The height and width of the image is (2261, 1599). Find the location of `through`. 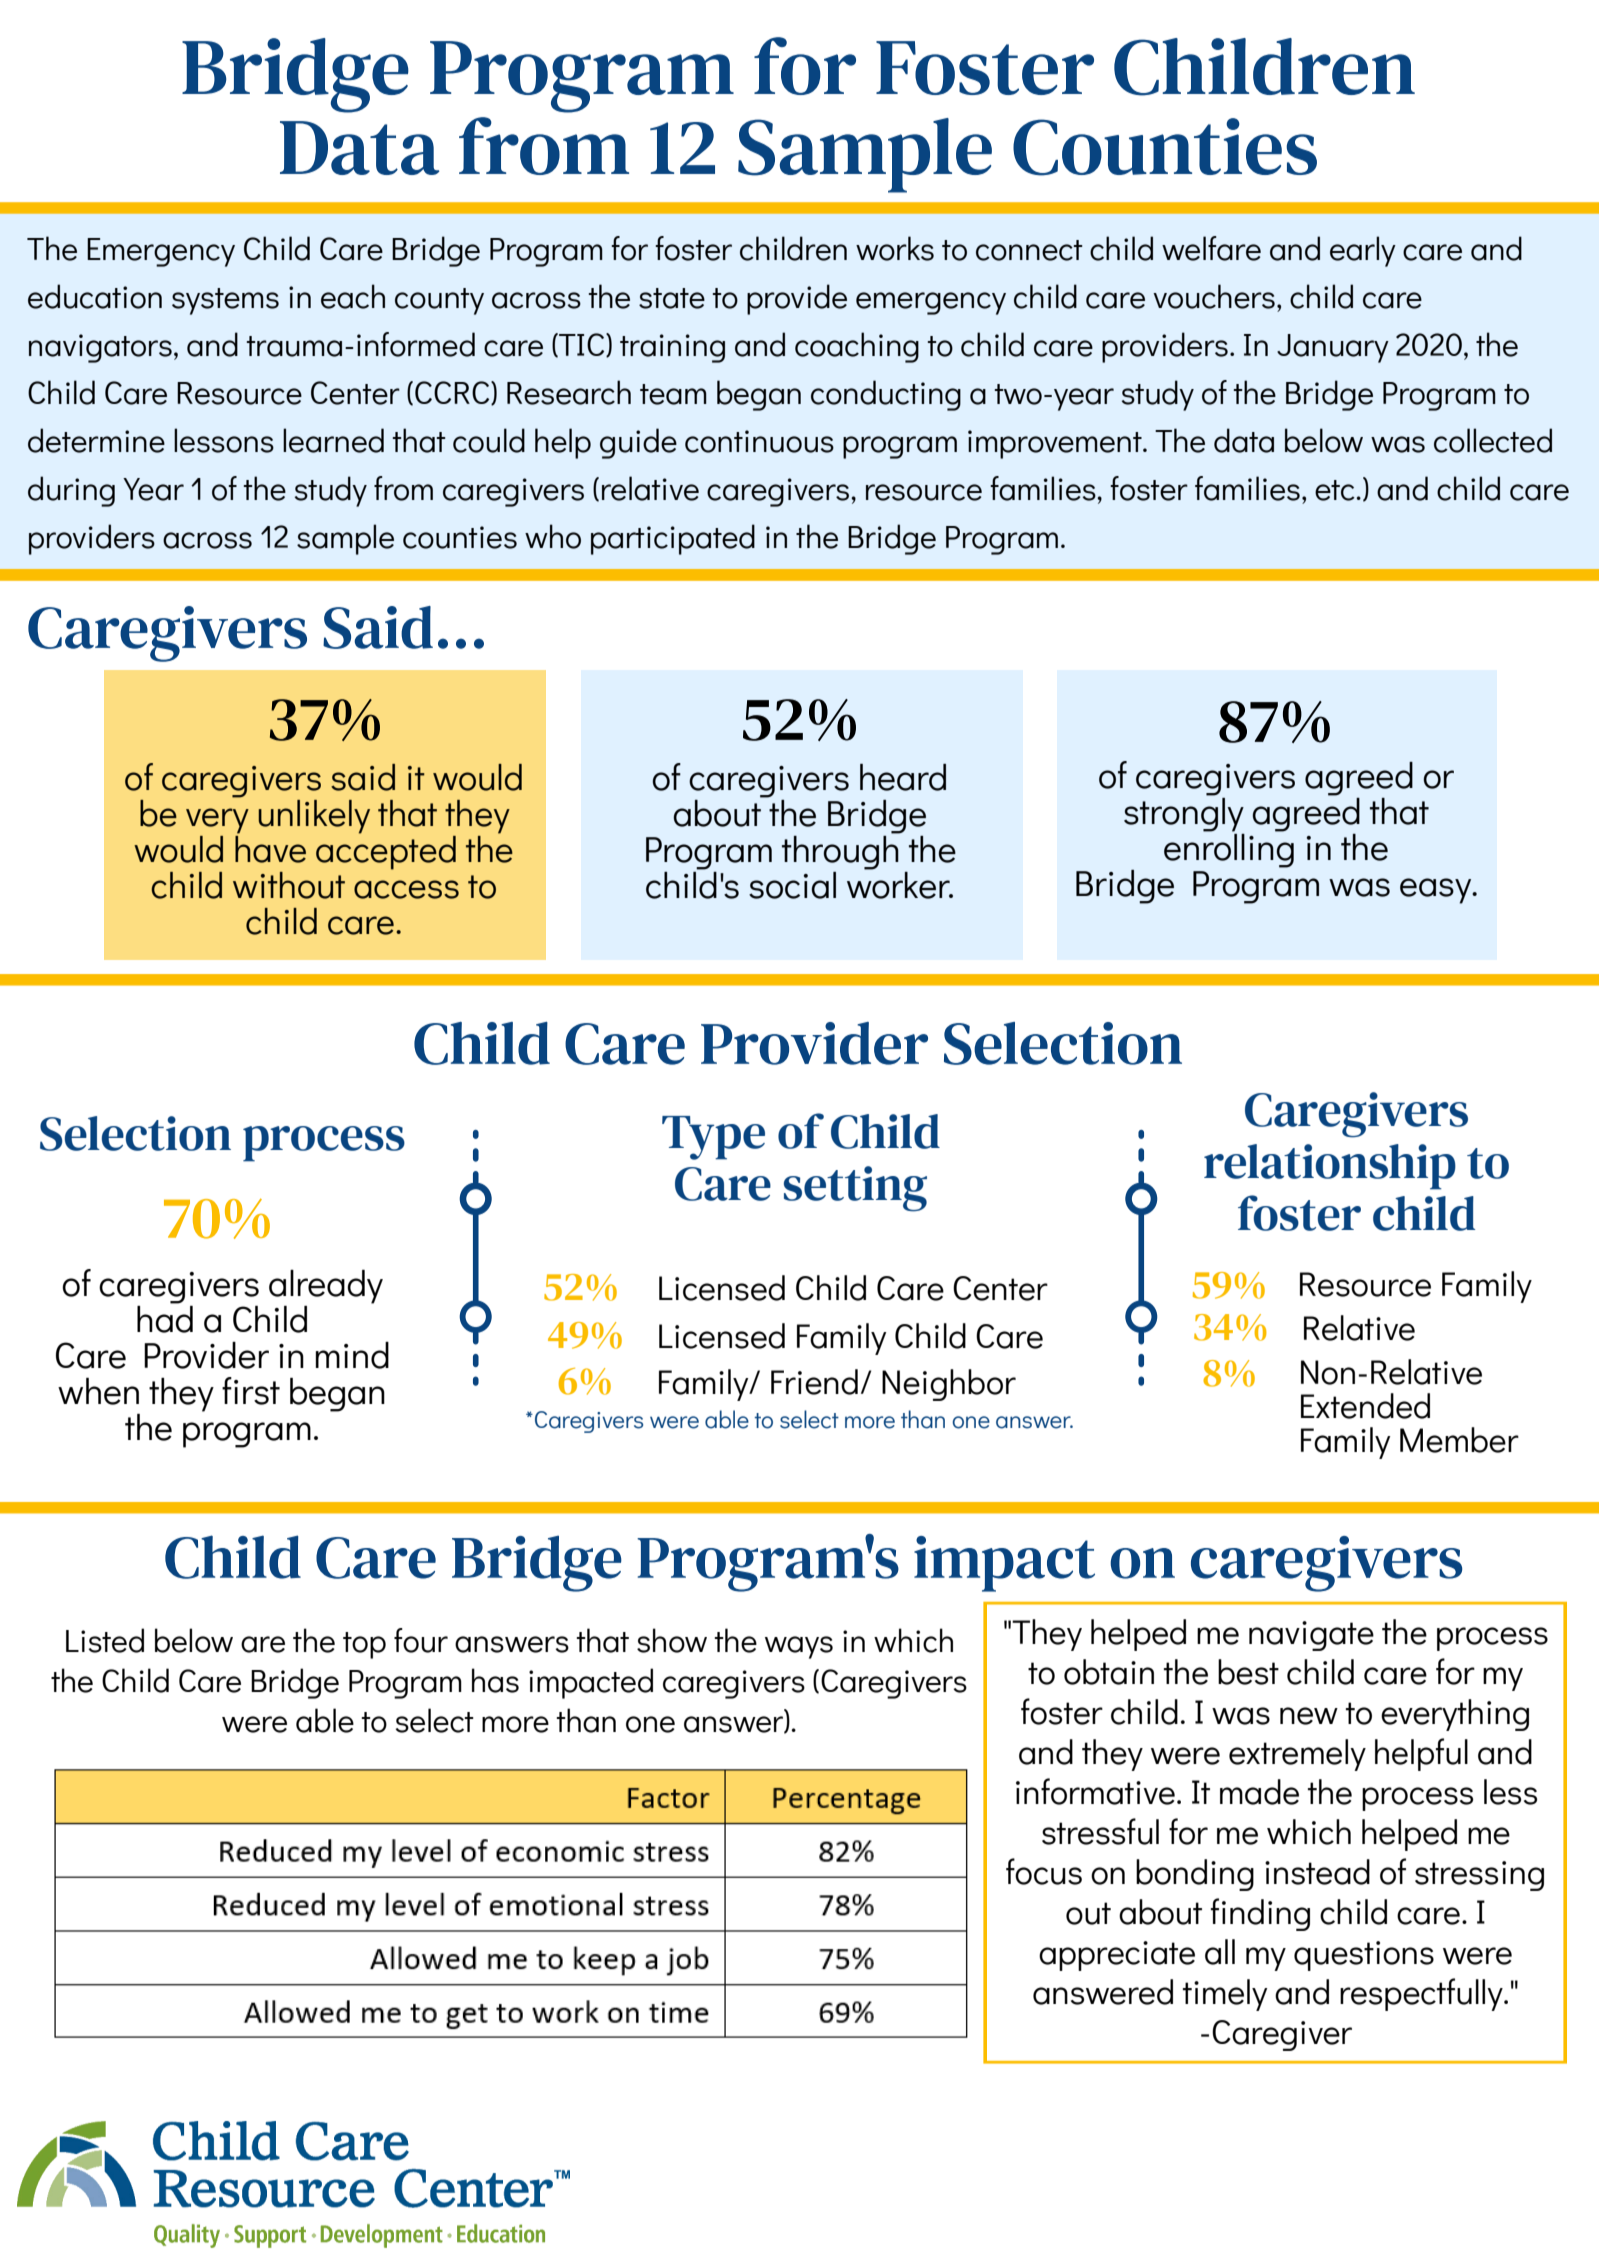

through is located at coordinates (841, 851).
